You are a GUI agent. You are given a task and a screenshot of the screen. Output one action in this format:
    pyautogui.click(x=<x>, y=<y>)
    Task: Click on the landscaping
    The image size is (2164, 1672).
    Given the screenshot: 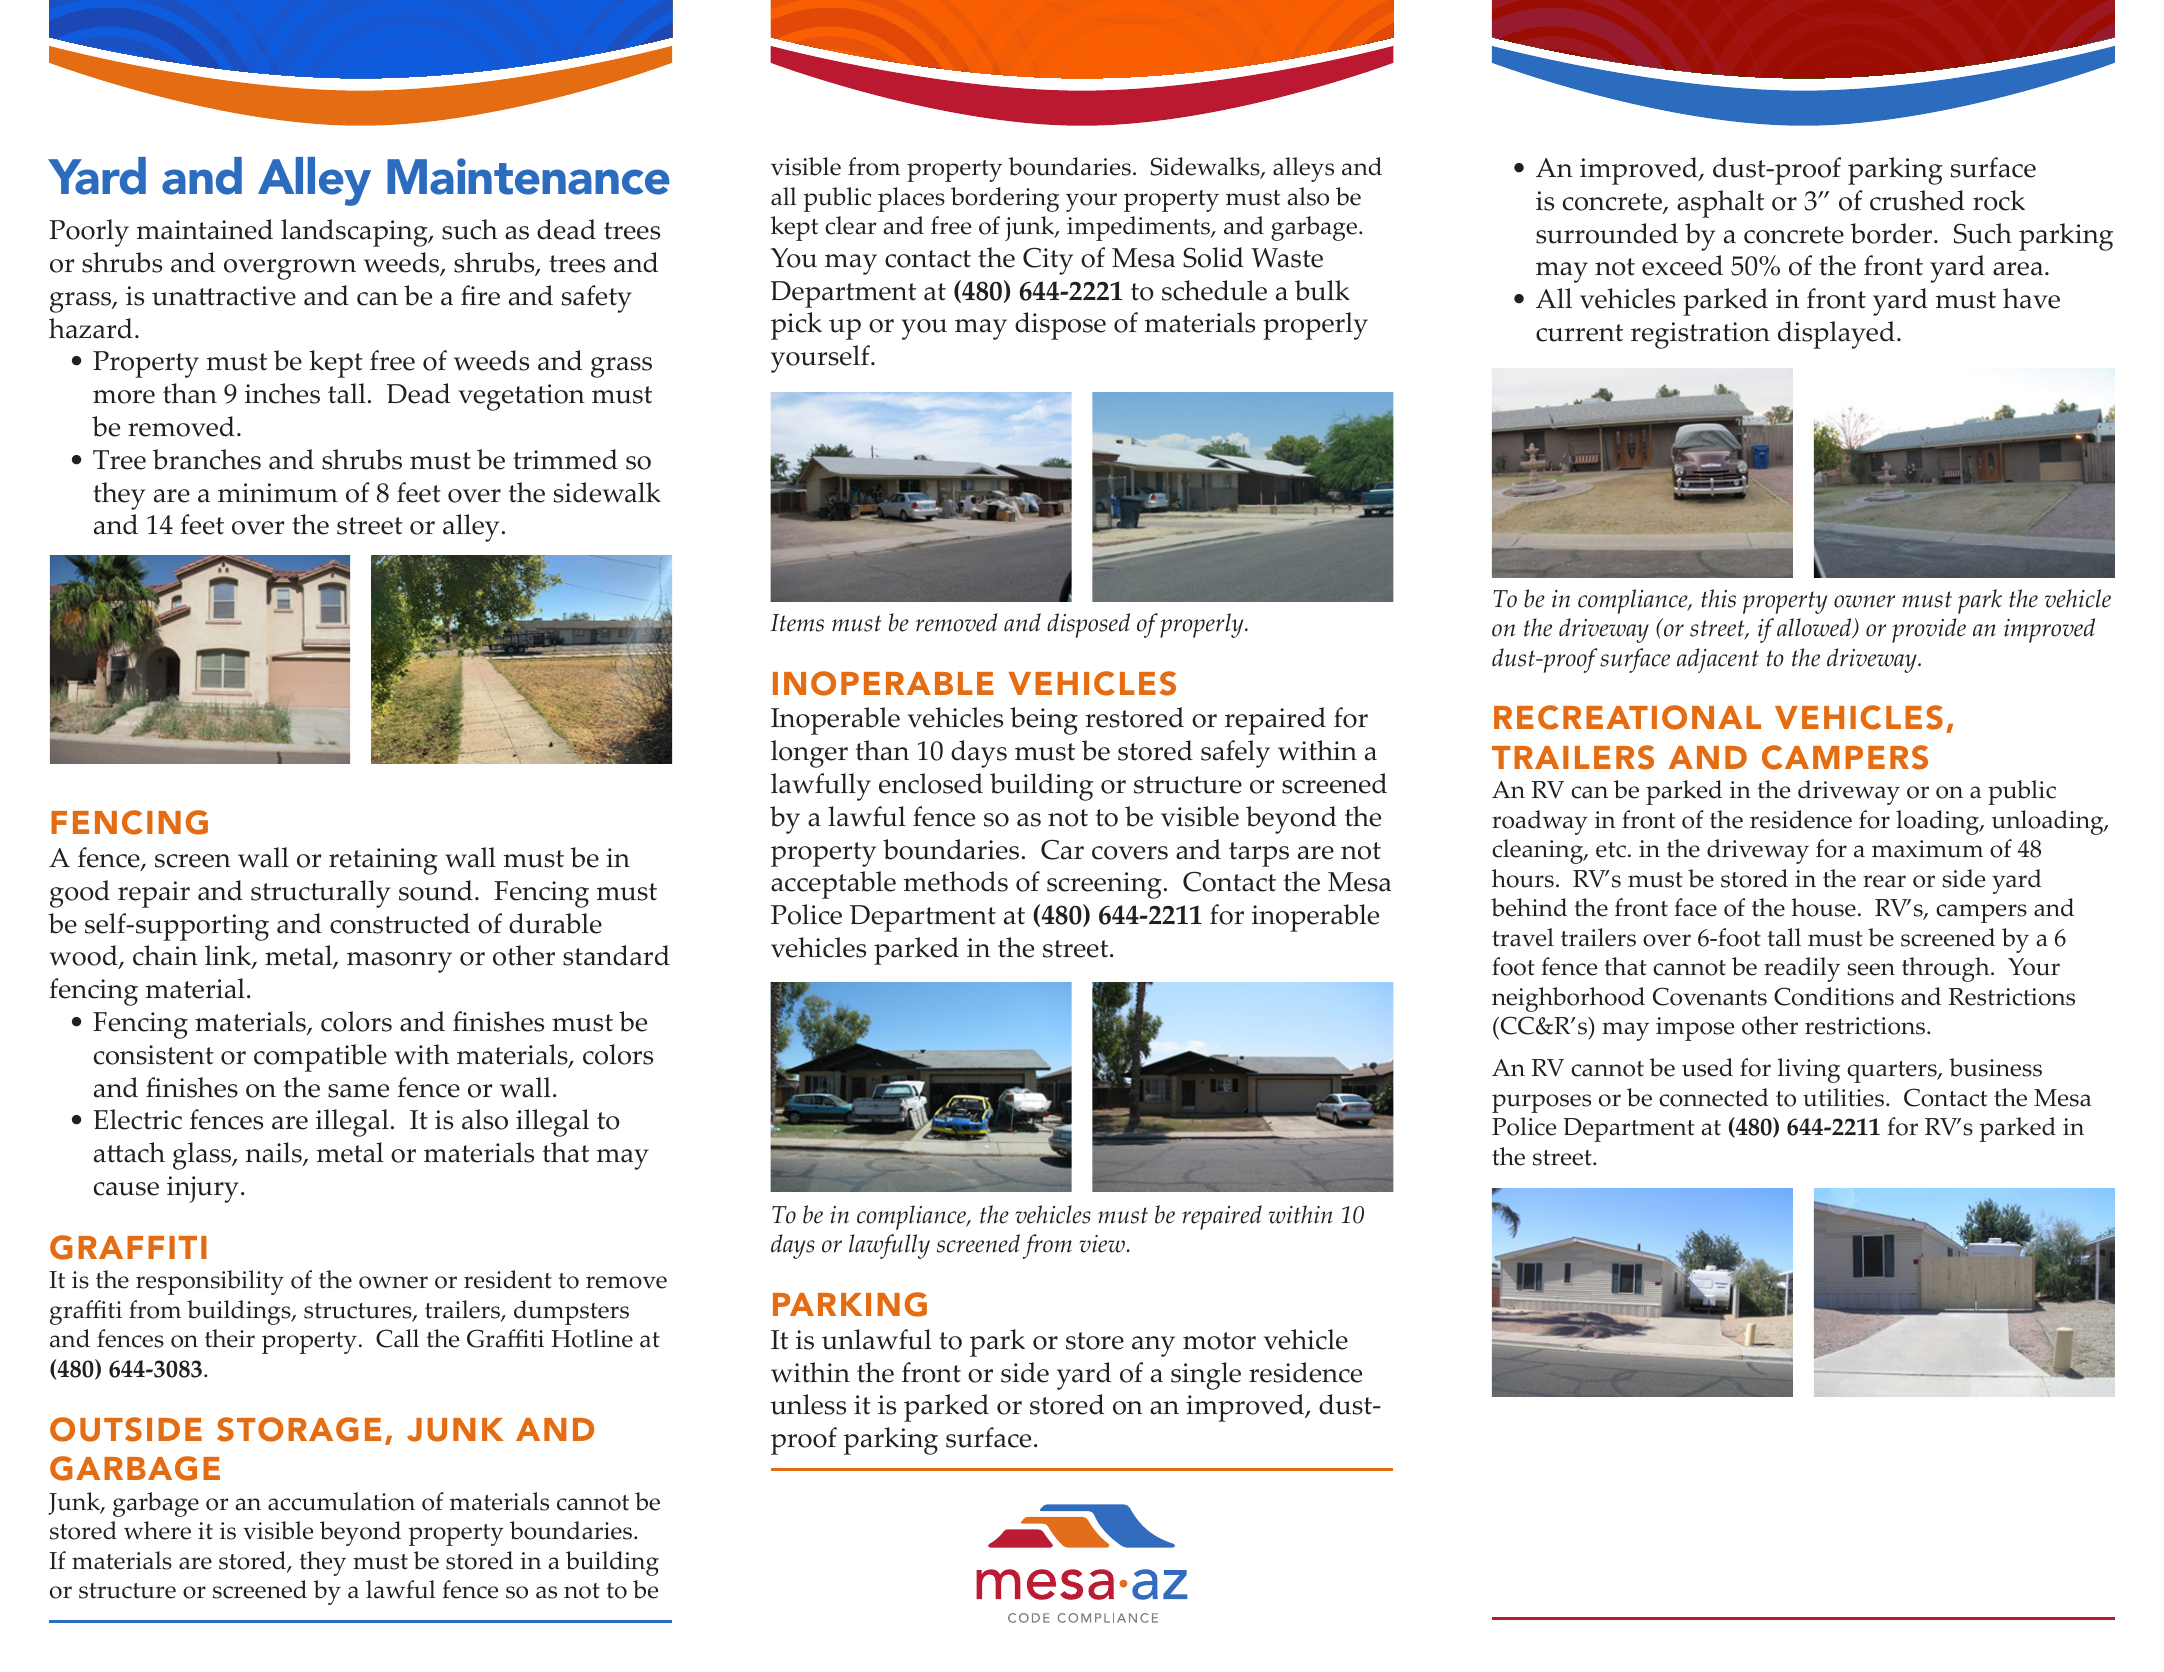 What is the action you would take?
    pyautogui.click(x=355, y=233)
